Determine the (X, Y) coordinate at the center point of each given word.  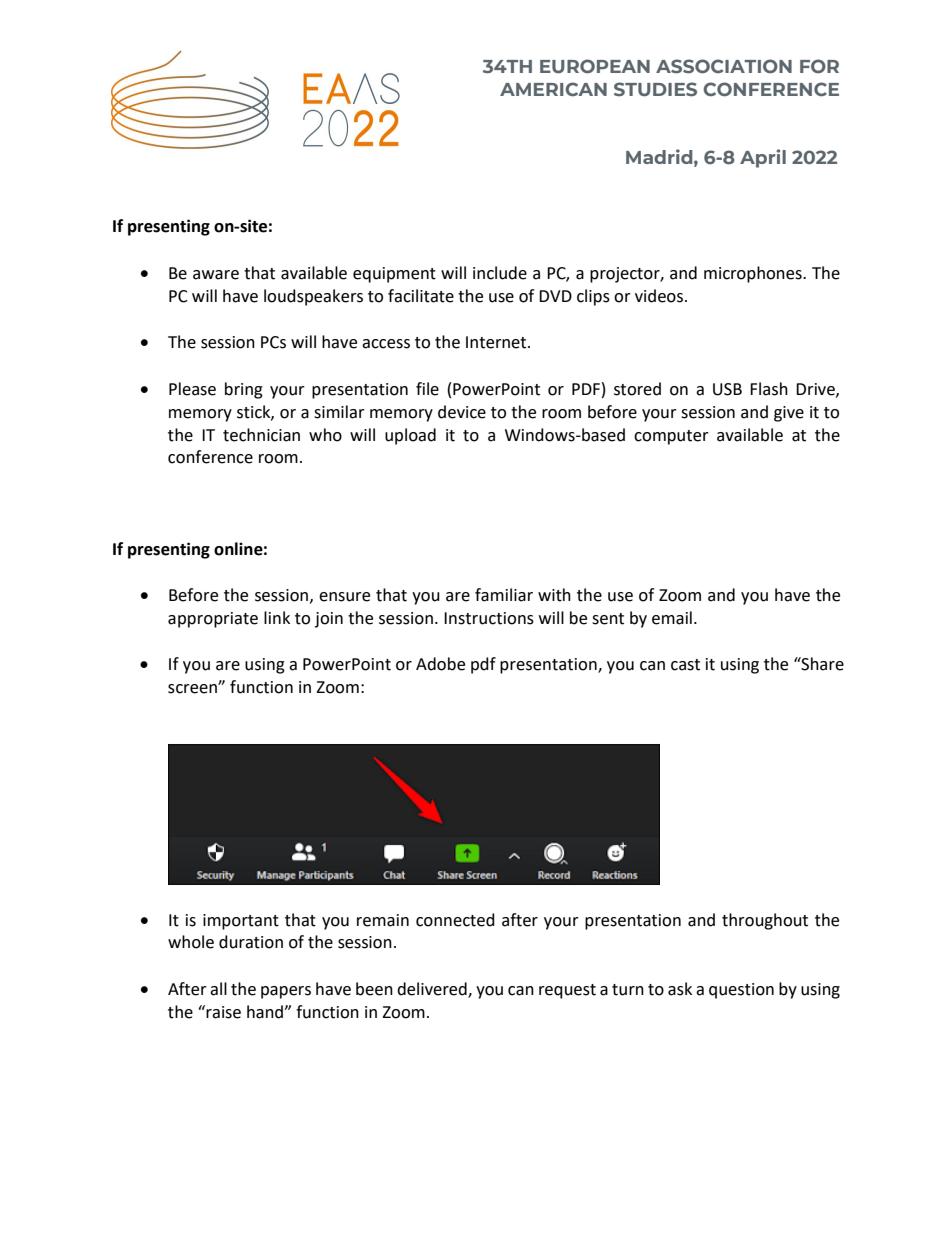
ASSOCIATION (724, 66)
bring (244, 390)
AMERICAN (553, 89)
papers (286, 992)
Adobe (440, 664)
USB (727, 389)
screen (193, 688)
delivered (433, 990)
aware (216, 275)
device (462, 412)
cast (685, 665)
